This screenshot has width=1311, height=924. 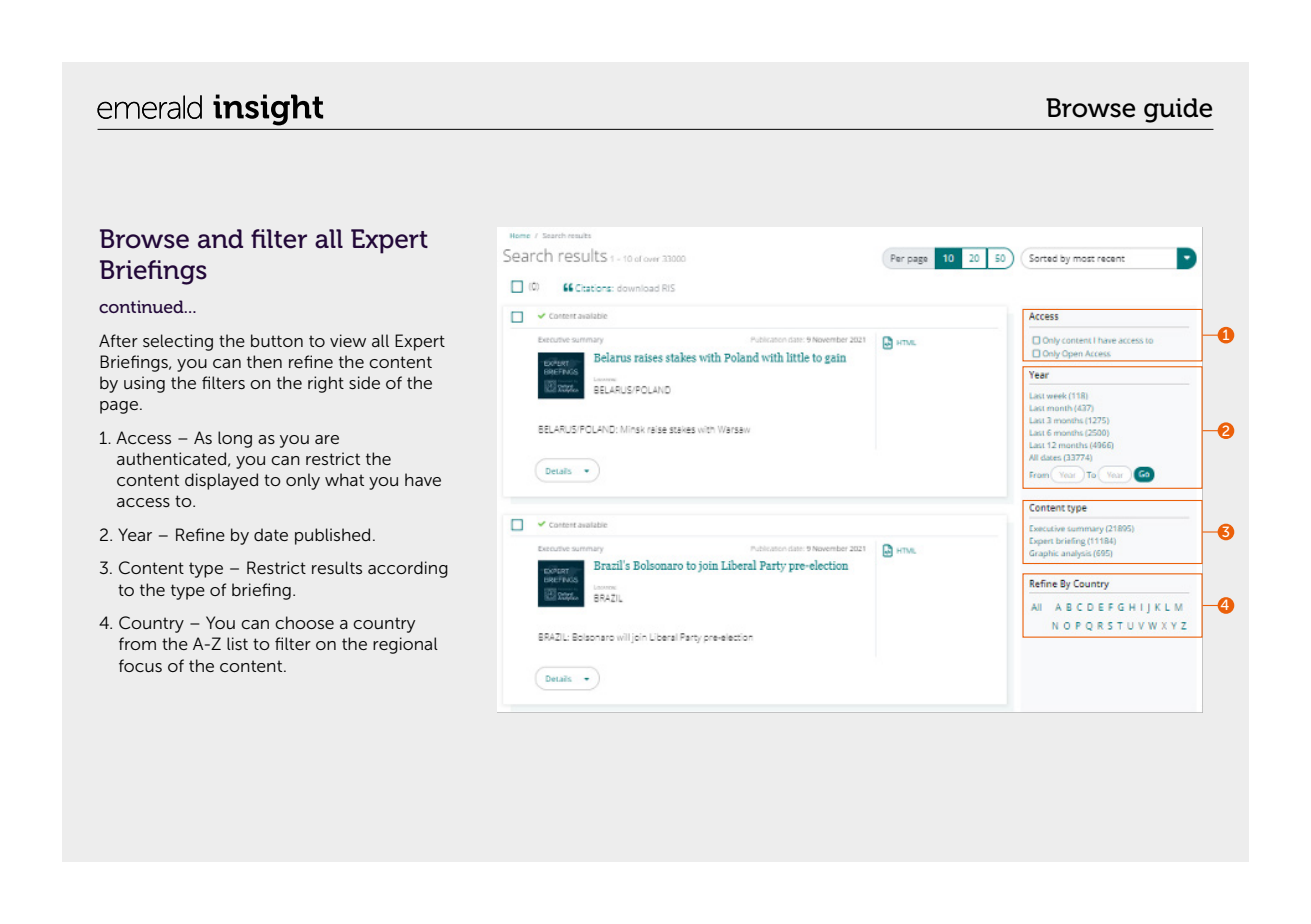 What do you see at coordinates (348, 340) in the screenshot?
I see `view` at bounding box center [348, 340].
